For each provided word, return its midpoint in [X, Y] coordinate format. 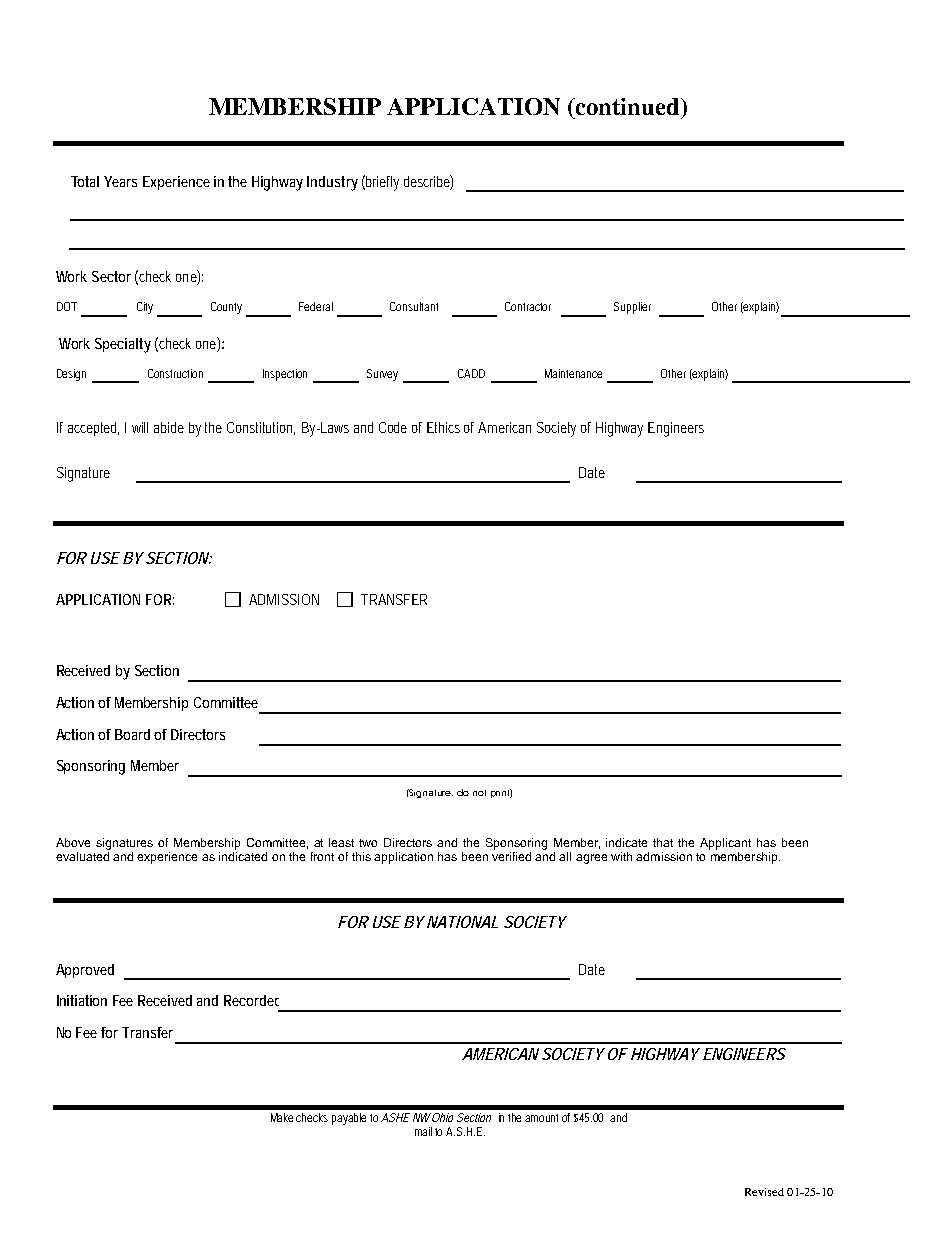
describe [427, 182]
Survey [382, 375]
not [479, 793]
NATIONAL [462, 922]
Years [120, 181]
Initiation [82, 1000]
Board [132, 734]
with [621, 856]
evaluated [82, 856]
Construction [175, 373]
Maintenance [573, 373]
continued [628, 106]
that [663, 842]
